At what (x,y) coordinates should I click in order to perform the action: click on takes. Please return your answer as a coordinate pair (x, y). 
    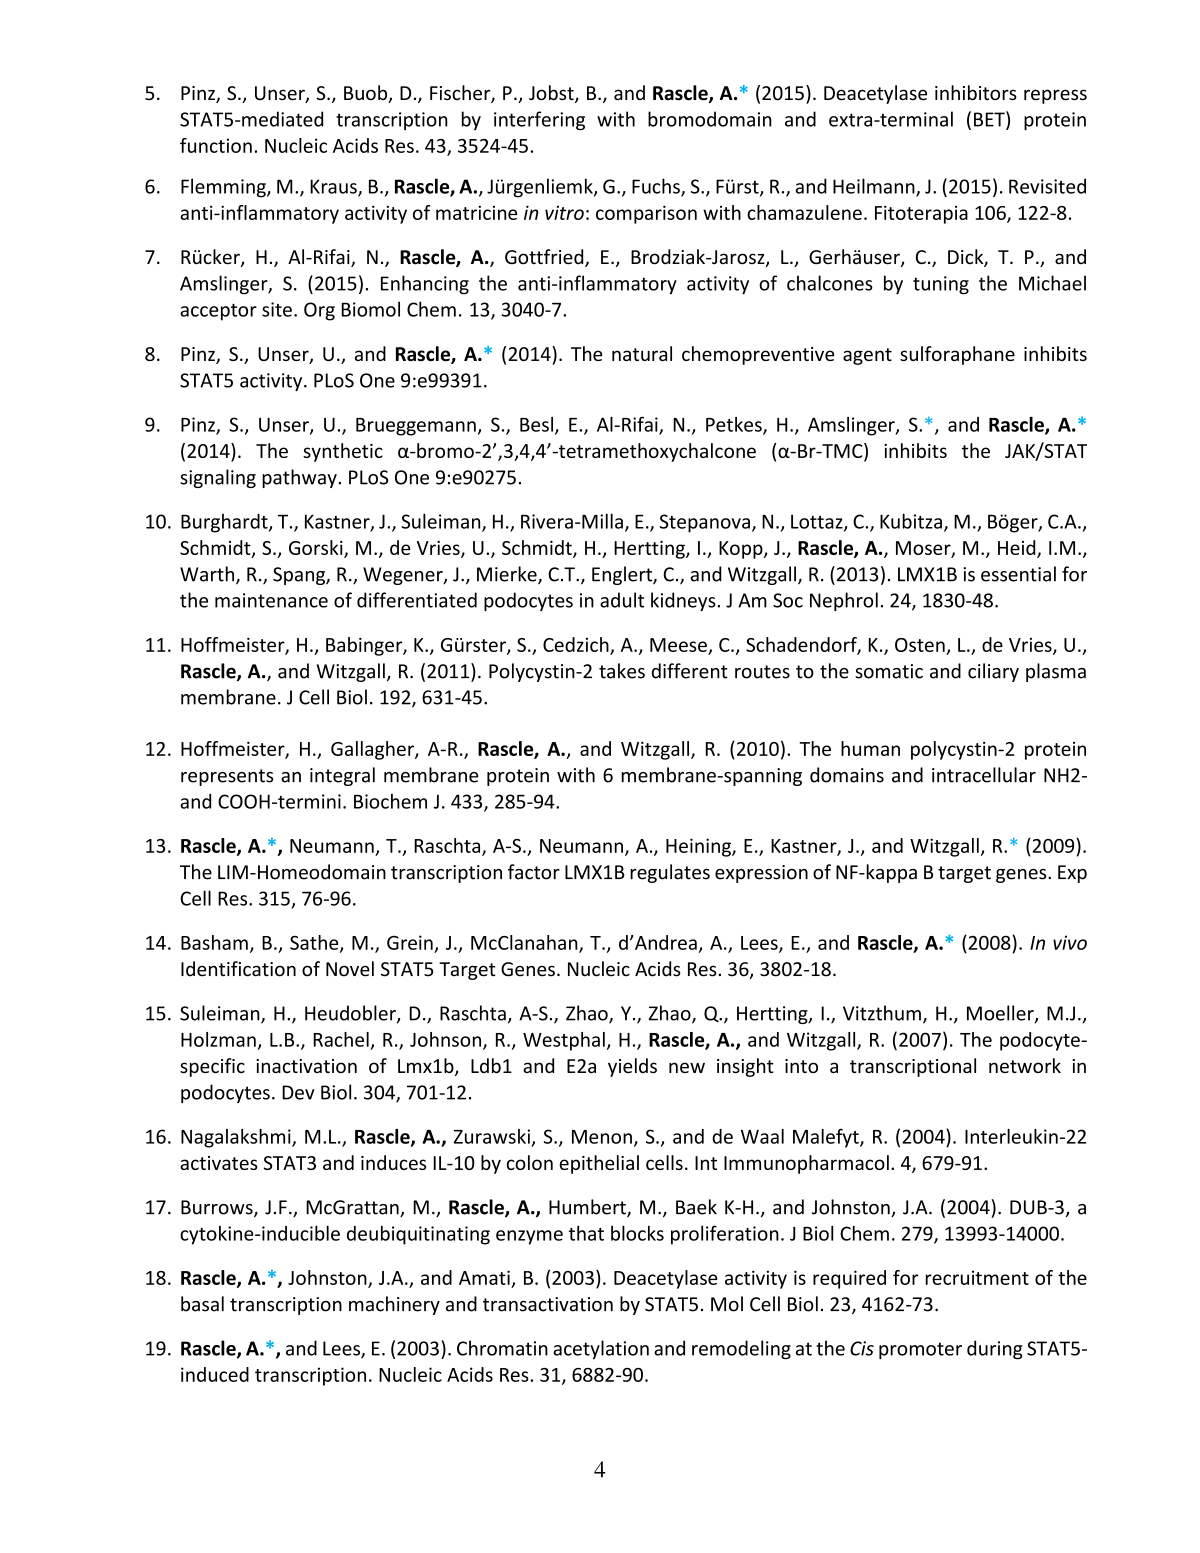
    Looking at the image, I should click on (622, 671).
